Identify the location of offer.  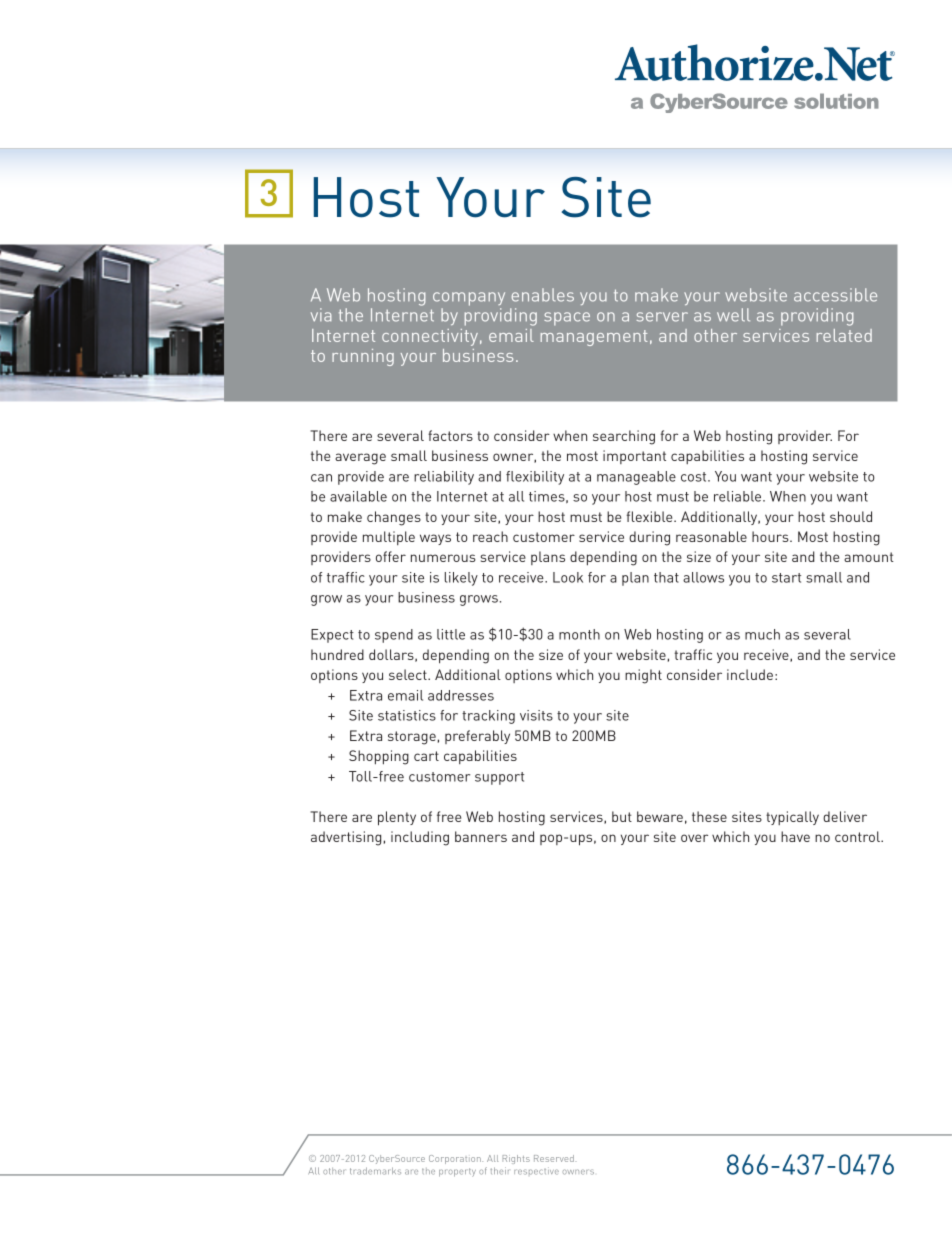
(391, 556).
